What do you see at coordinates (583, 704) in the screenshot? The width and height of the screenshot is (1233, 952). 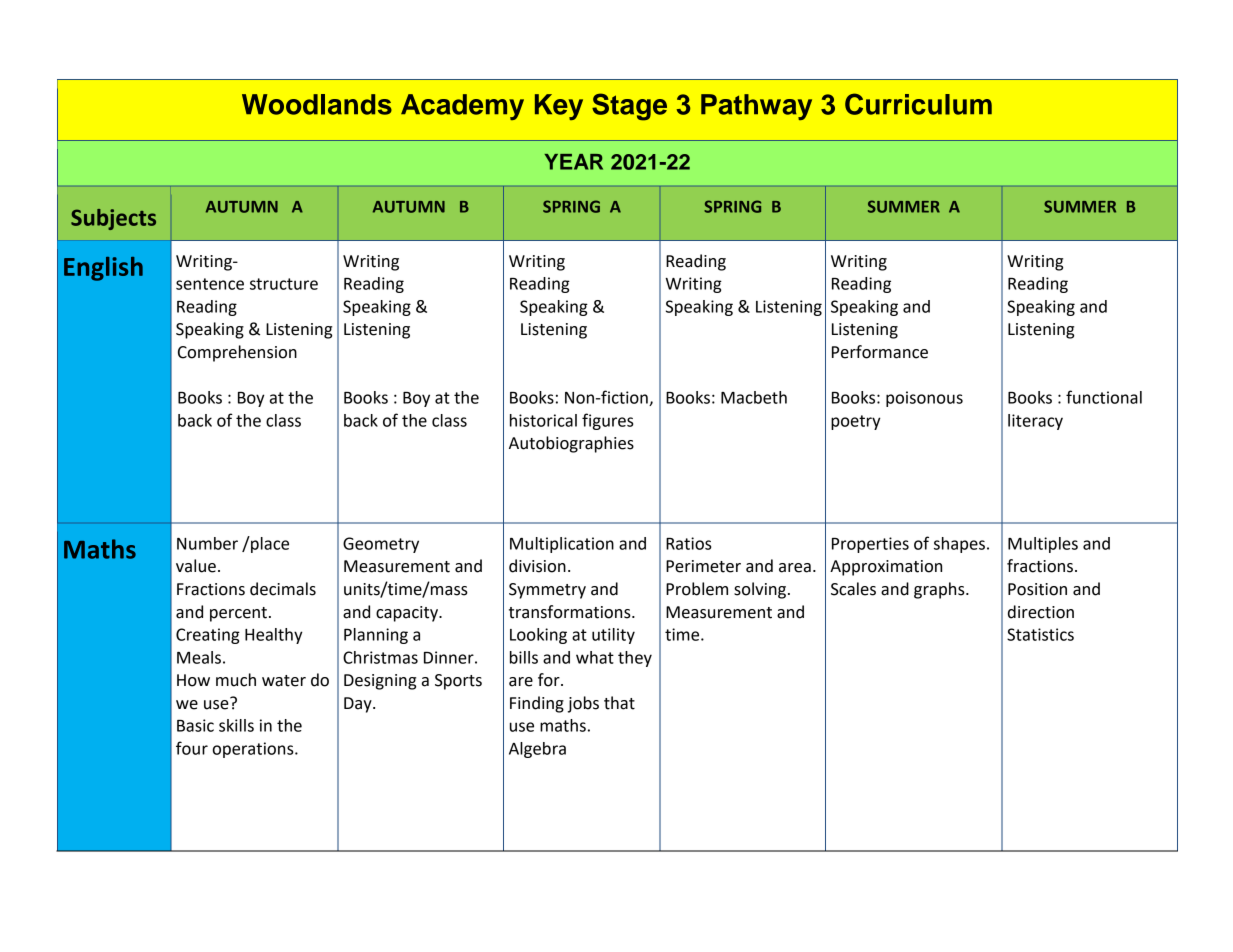 I see `jobs` at bounding box center [583, 704].
